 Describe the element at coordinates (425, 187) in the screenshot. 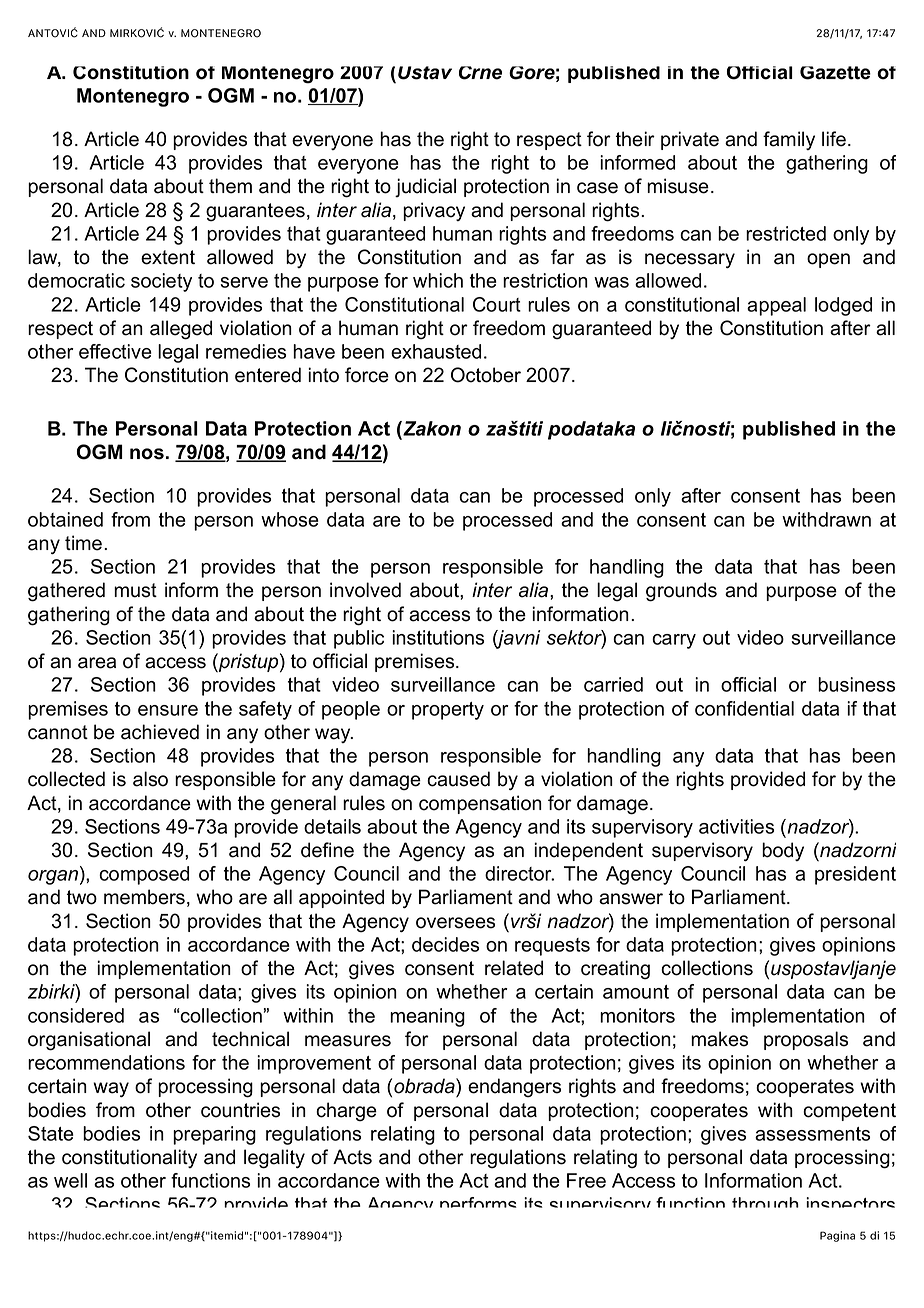

I see `judicial` at that location.
